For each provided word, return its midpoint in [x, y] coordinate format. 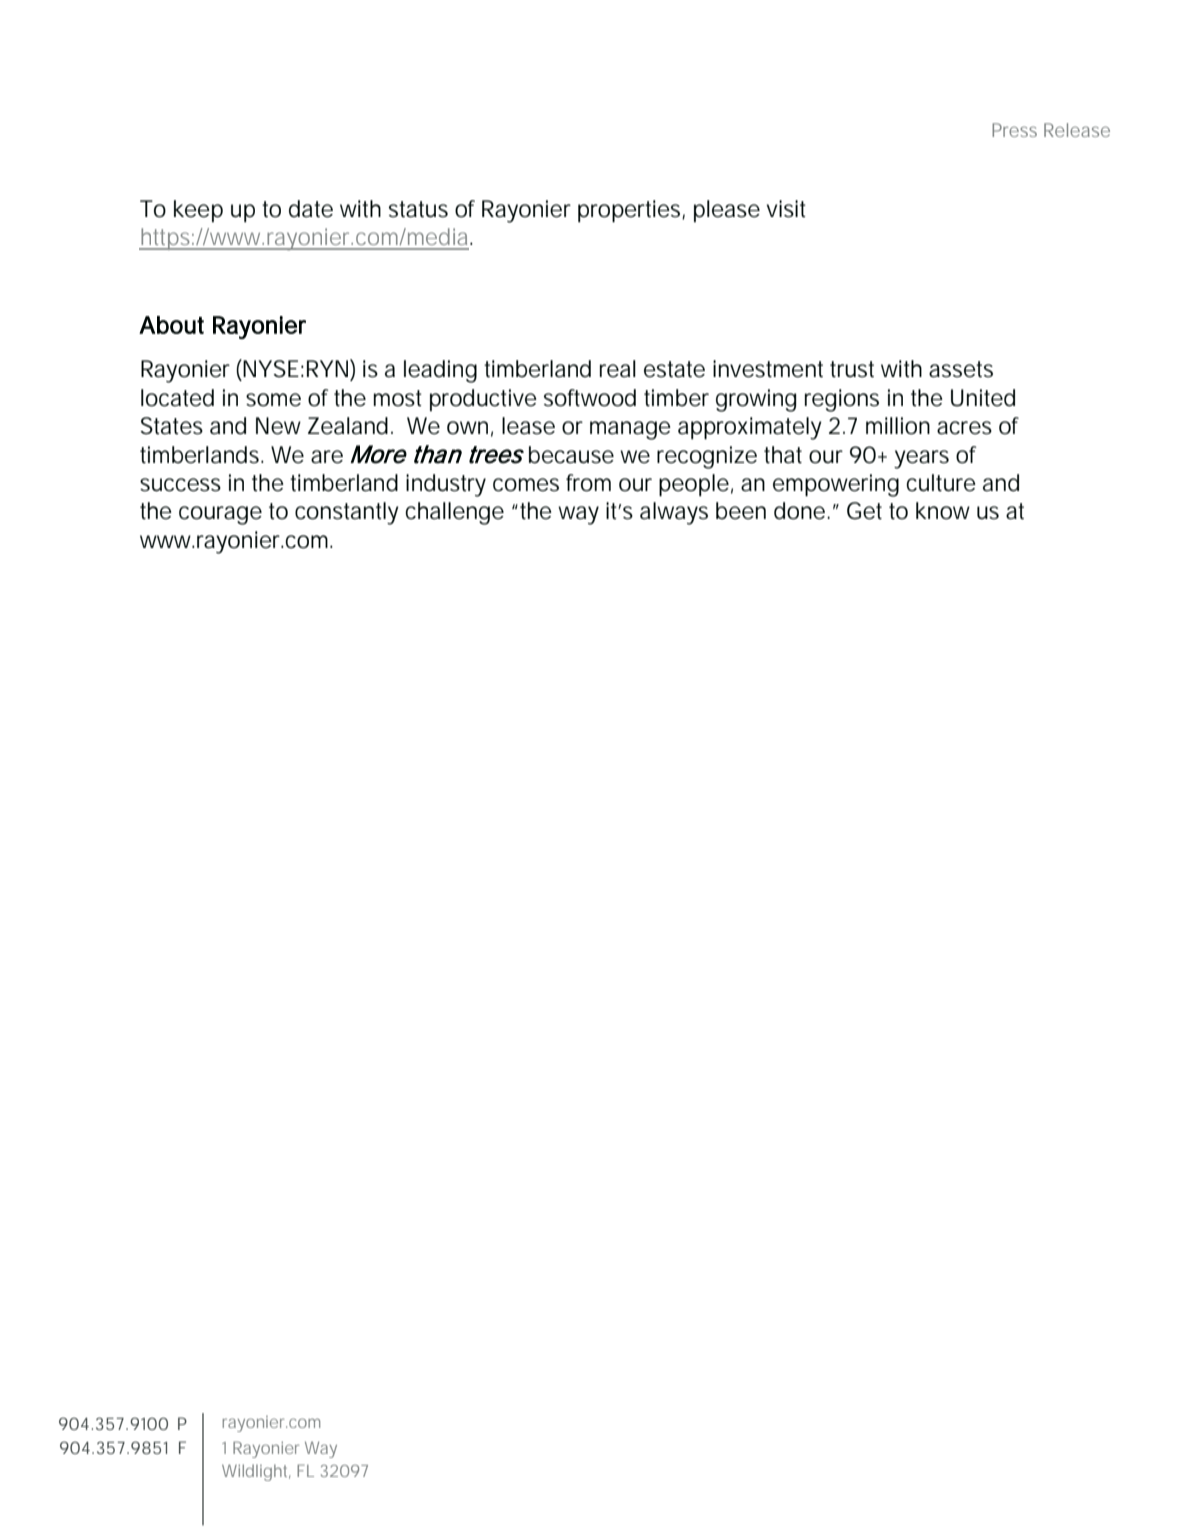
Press [1014, 130]
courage [220, 515]
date [311, 209]
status [418, 209]
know [943, 511]
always [674, 513]
